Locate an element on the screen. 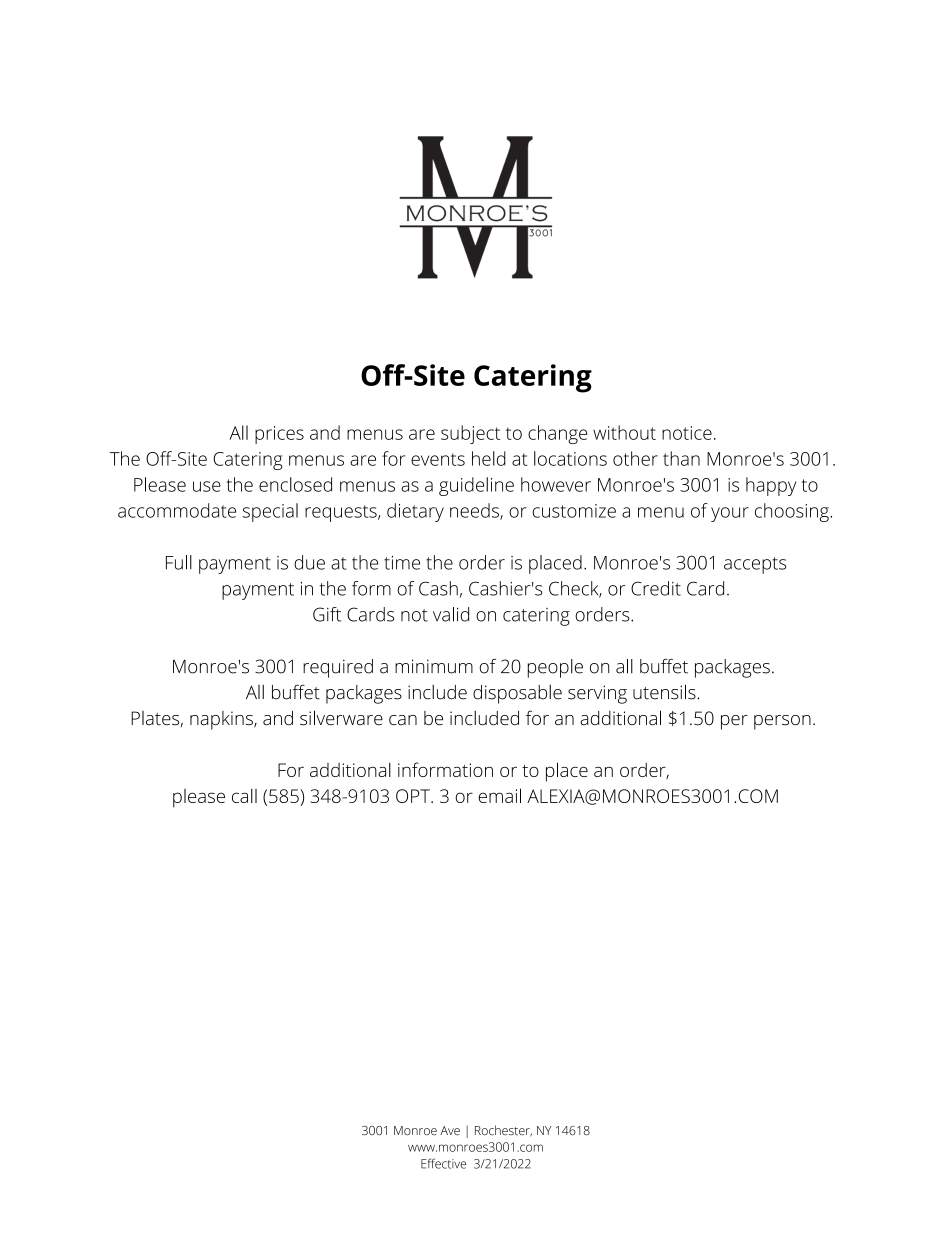 This screenshot has width=952, height=1233. OPT is located at coordinates (414, 796).
